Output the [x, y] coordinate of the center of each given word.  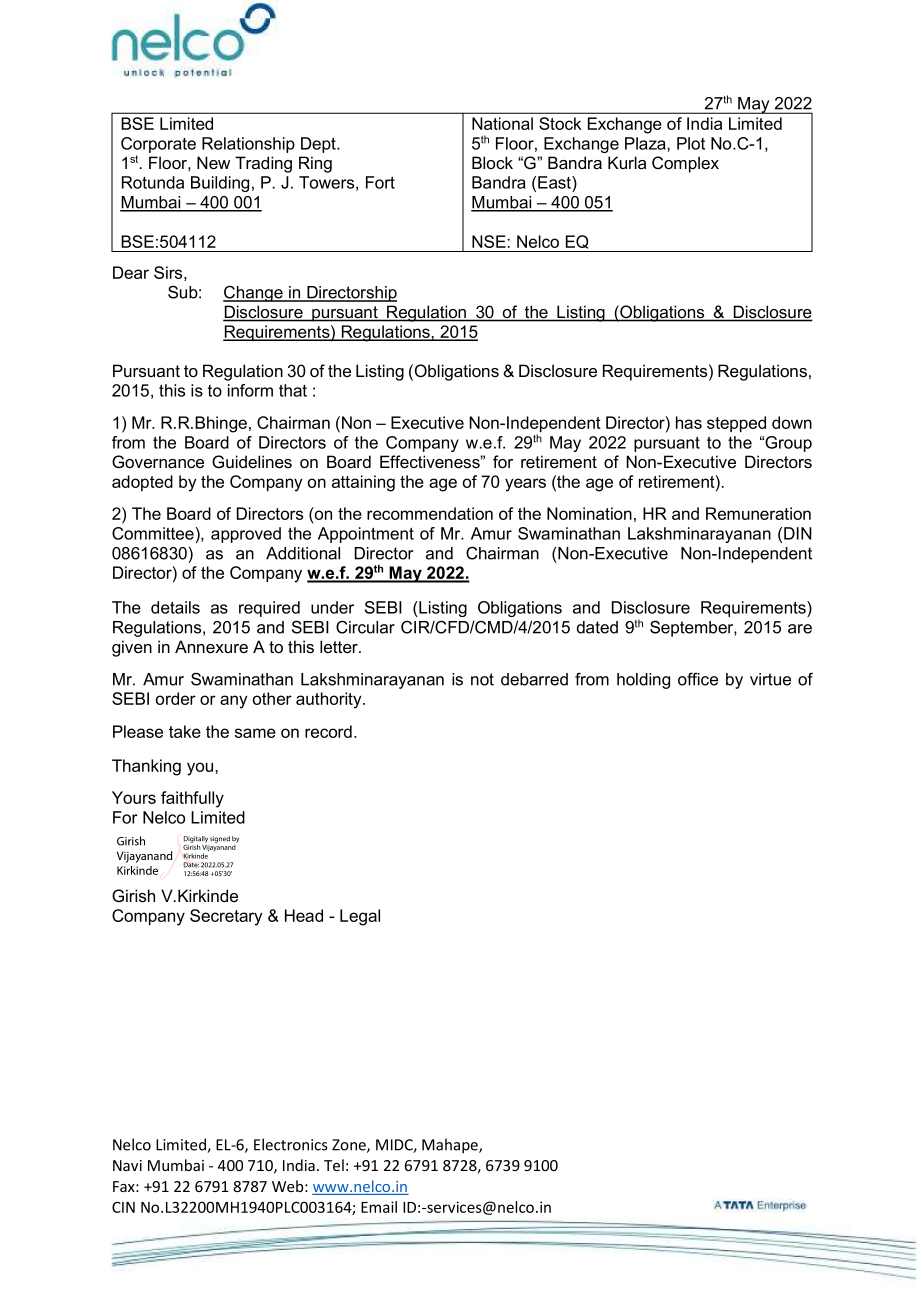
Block [492, 162]
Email [379, 1207]
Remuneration [758, 513]
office [698, 679]
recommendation [430, 513]
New [213, 163]
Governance [158, 462]
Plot [691, 143]
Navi [127, 1165]
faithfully [192, 799]
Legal [360, 917]
